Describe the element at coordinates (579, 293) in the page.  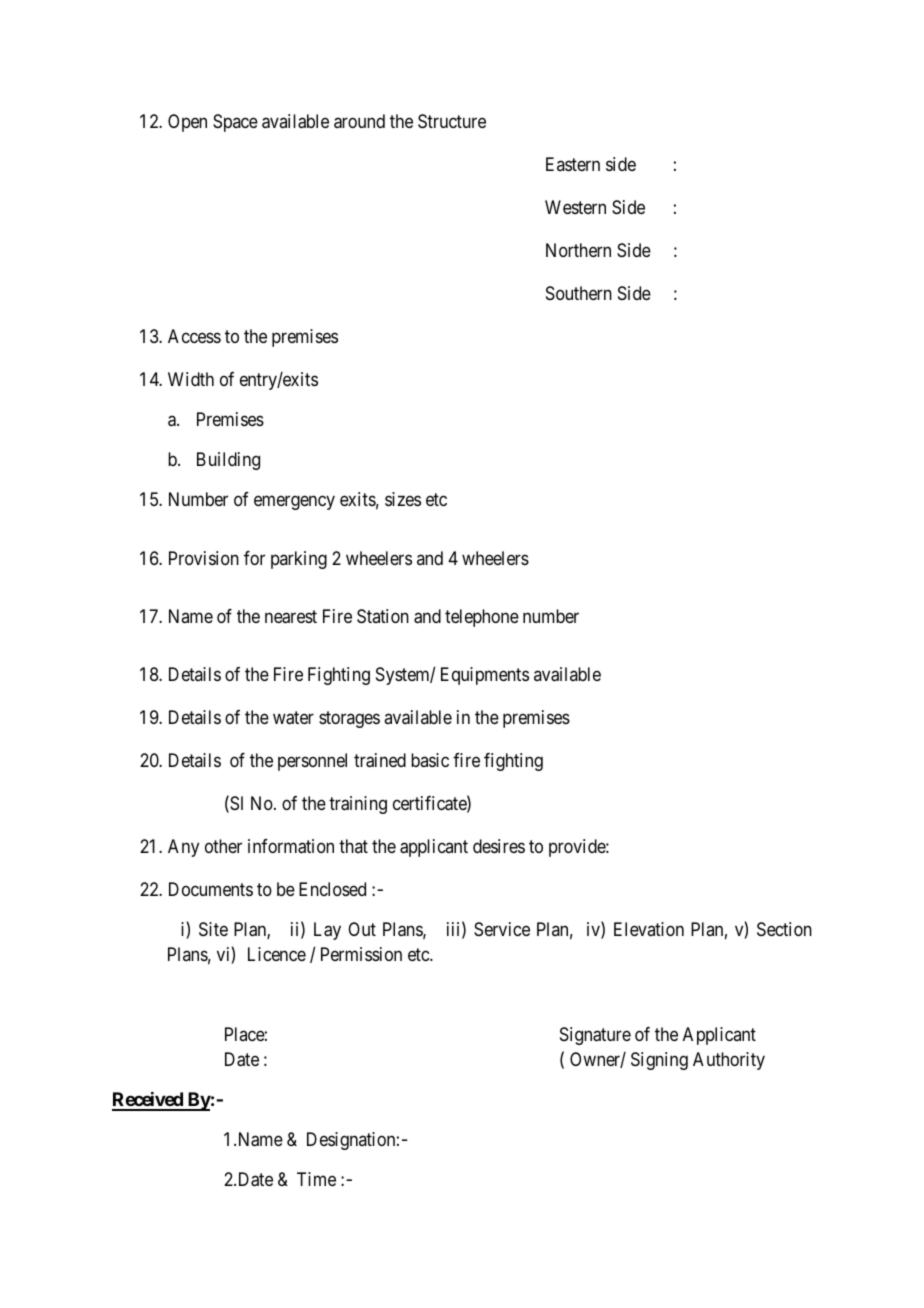
I see `Southern` at that location.
